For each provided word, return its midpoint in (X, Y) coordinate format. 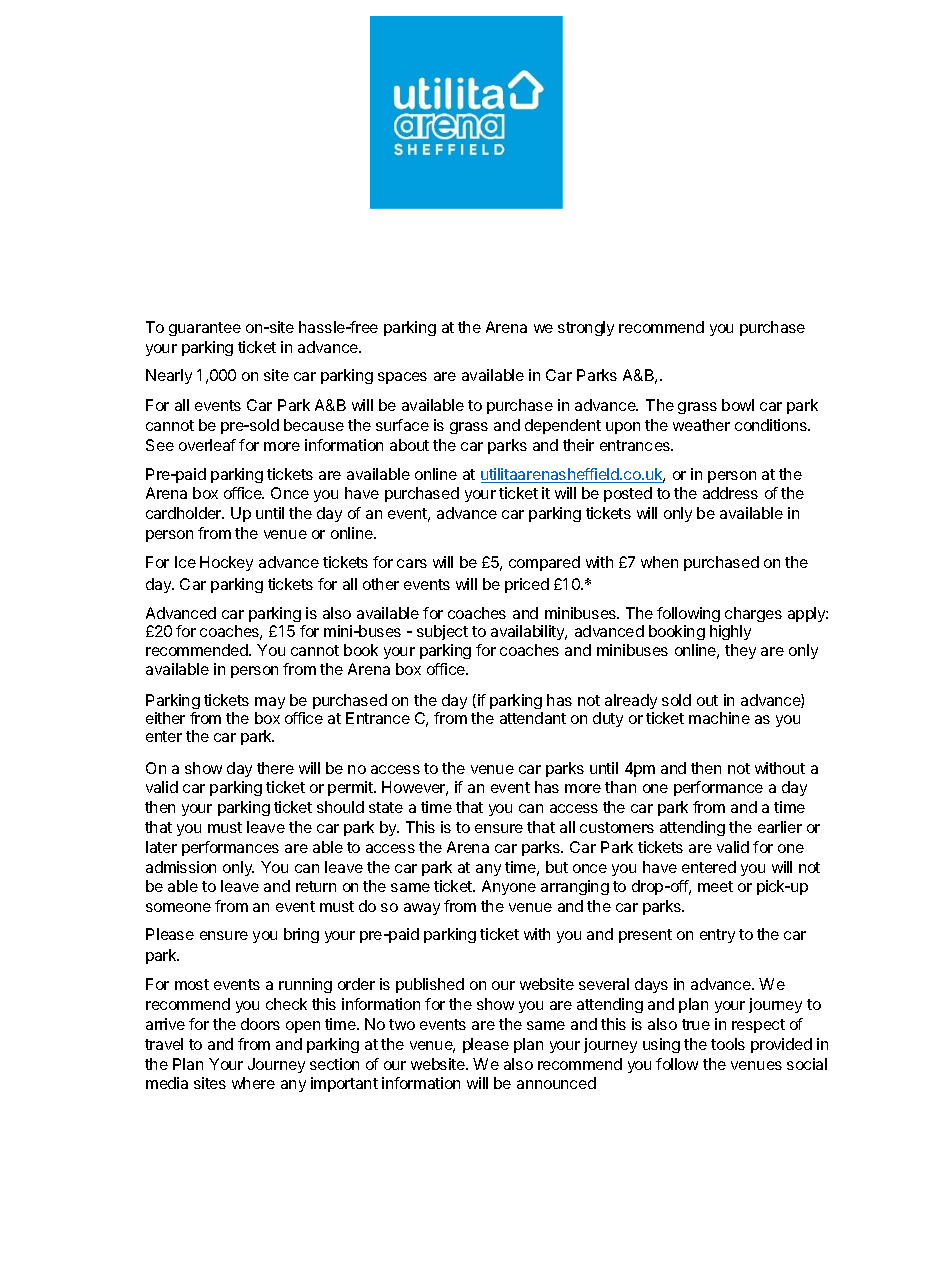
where (253, 1083)
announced (556, 1083)
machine (719, 718)
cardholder (184, 513)
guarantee (205, 329)
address (730, 493)
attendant (533, 718)
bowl (738, 405)
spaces (402, 378)
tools (728, 1044)
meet (715, 886)
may (270, 703)
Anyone (509, 887)
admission (181, 867)
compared (544, 563)
